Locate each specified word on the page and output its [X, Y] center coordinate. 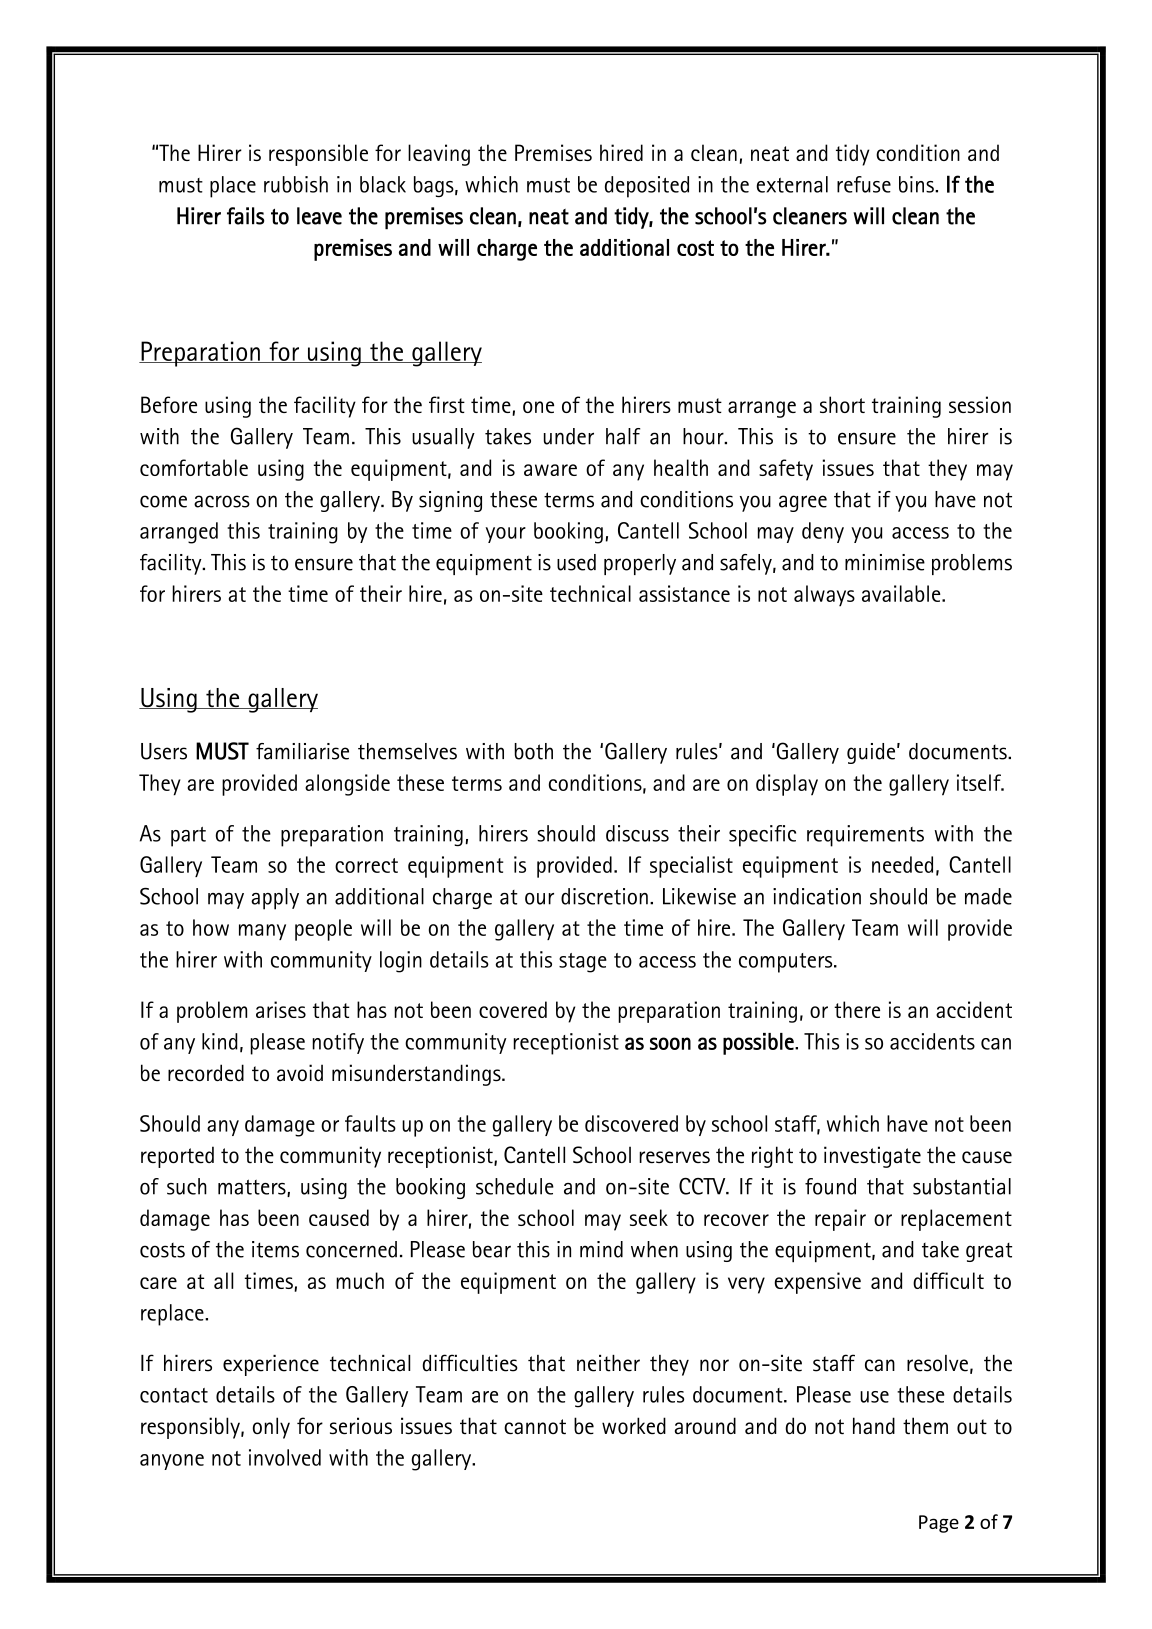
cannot [535, 1427]
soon [670, 1043]
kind [220, 1041]
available [902, 593]
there [857, 1009]
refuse [864, 184]
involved [285, 1457]
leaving [439, 155]
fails [246, 216]
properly [640, 564]
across [222, 501]
